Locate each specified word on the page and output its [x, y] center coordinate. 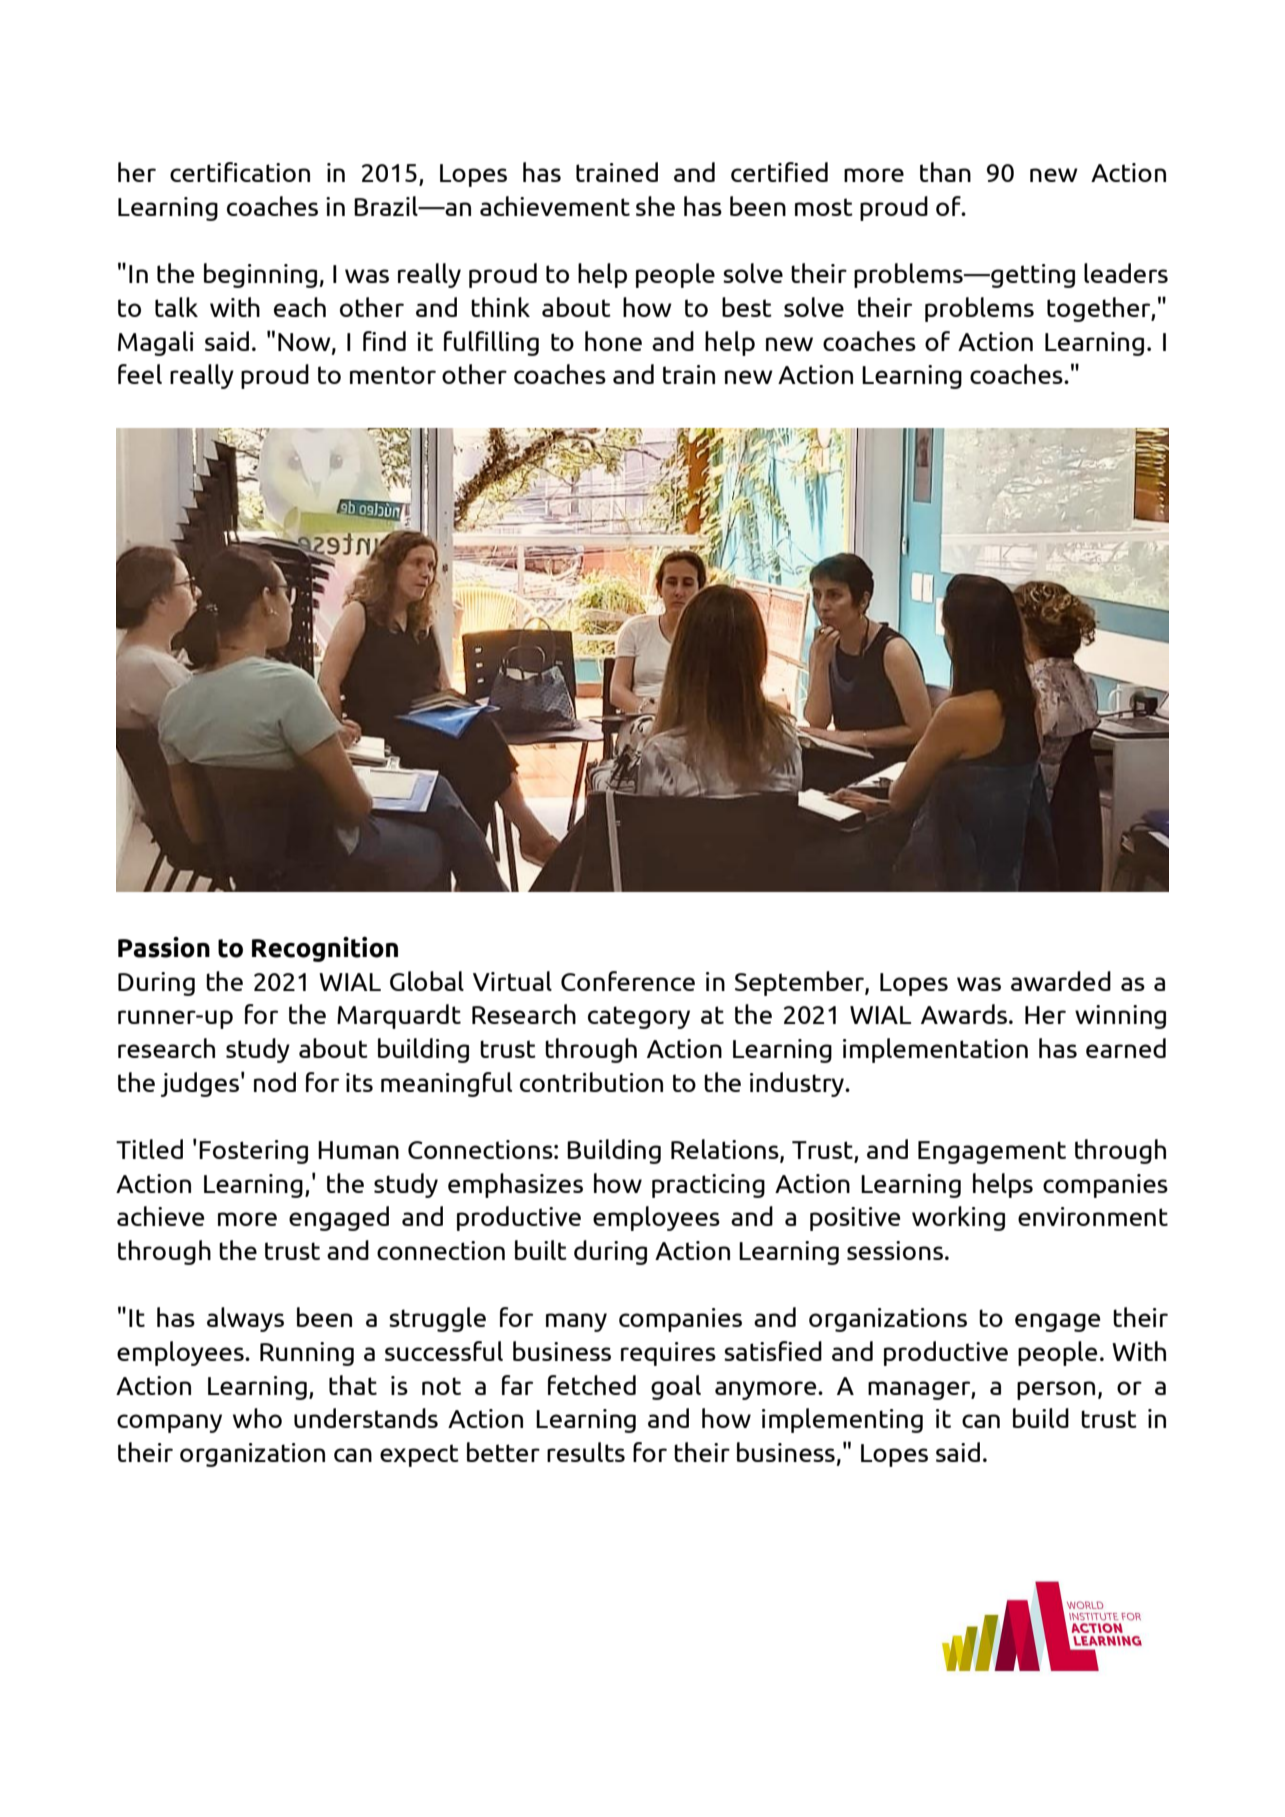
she [655, 206]
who [257, 1418]
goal [676, 1387]
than [945, 172]
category [639, 1017]
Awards [964, 1014]
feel [140, 374]
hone [613, 341]
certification [240, 172]
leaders [1126, 273]
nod [275, 1082]
